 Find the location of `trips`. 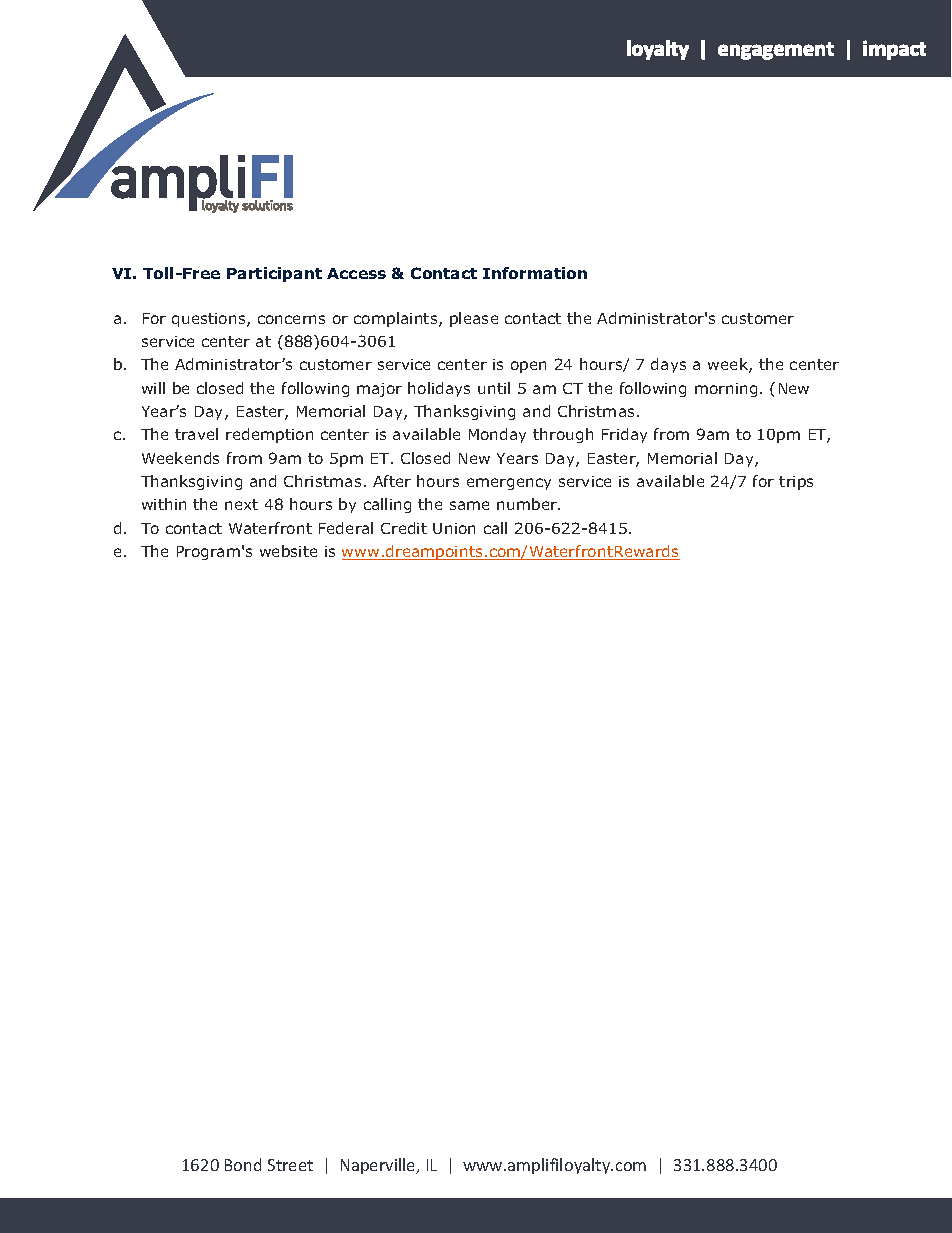

trips is located at coordinates (796, 483).
